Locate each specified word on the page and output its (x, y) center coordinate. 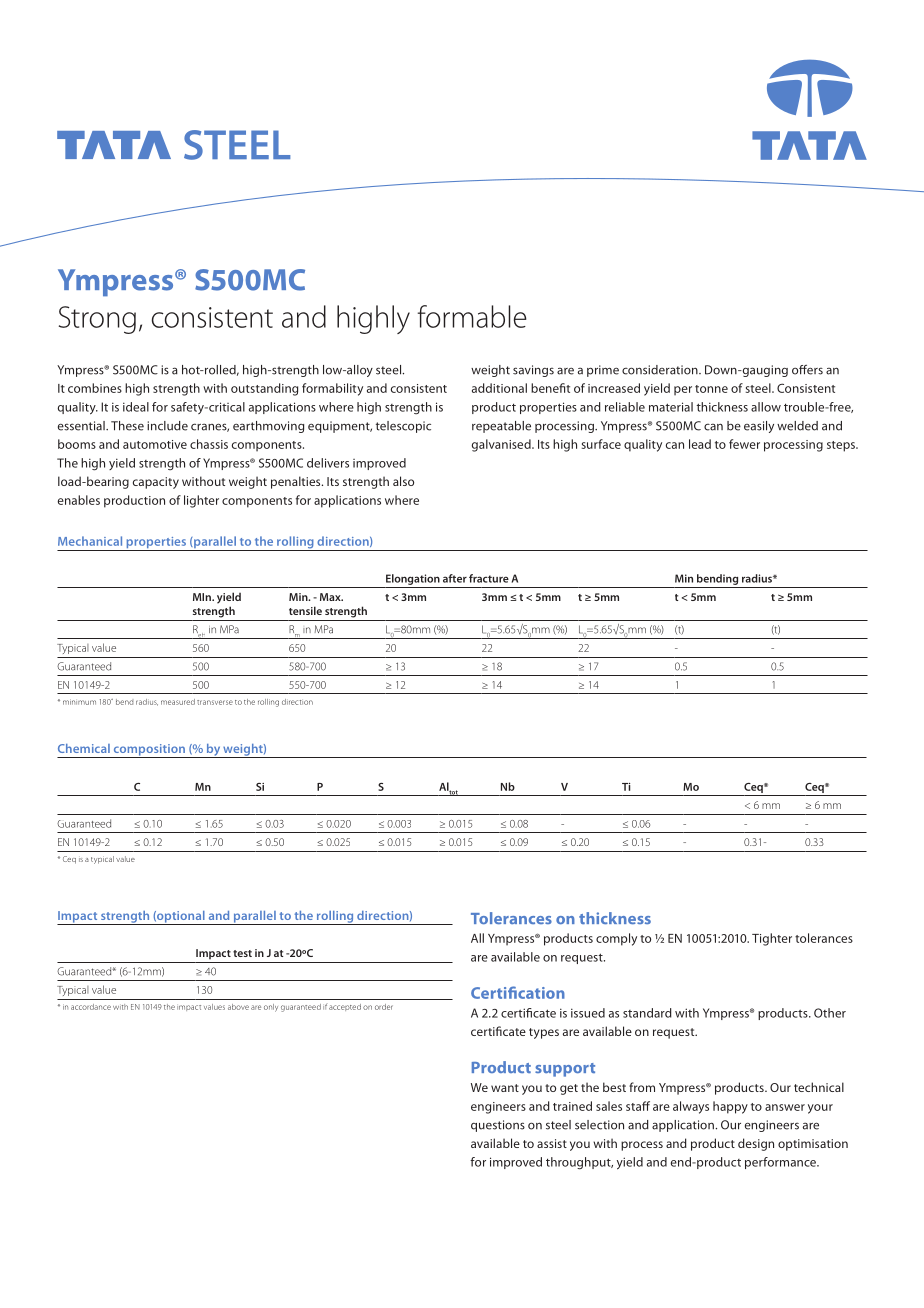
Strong (97, 320)
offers (807, 370)
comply (616, 939)
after (455, 578)
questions (498, 1126)
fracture (489, 578)
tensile (305, 610)
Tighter (772, 939)
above (238, 1007)
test (242, 953)
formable (472, 316)
